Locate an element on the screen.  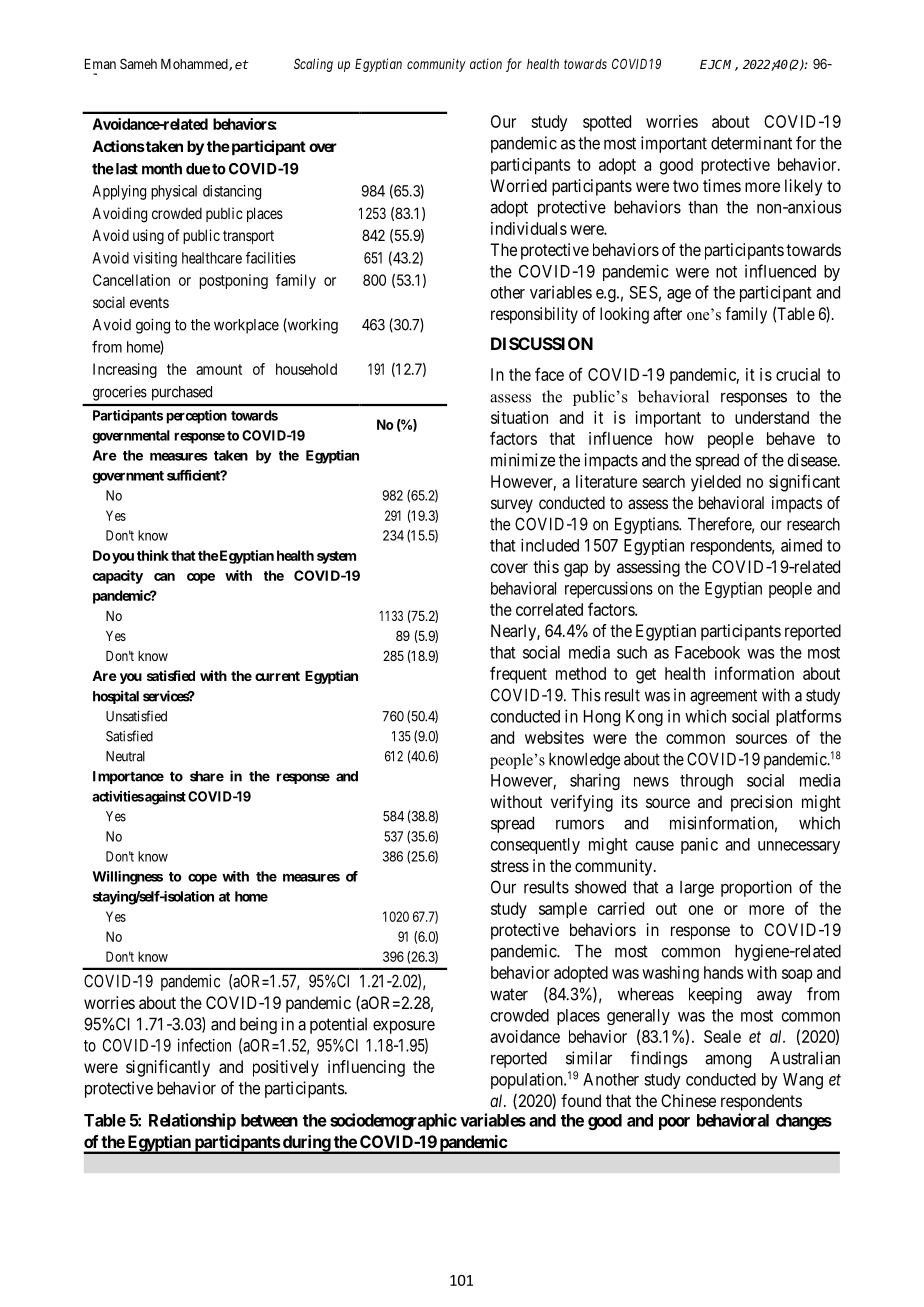
Relationship is located at coordinates (192, 1121).
